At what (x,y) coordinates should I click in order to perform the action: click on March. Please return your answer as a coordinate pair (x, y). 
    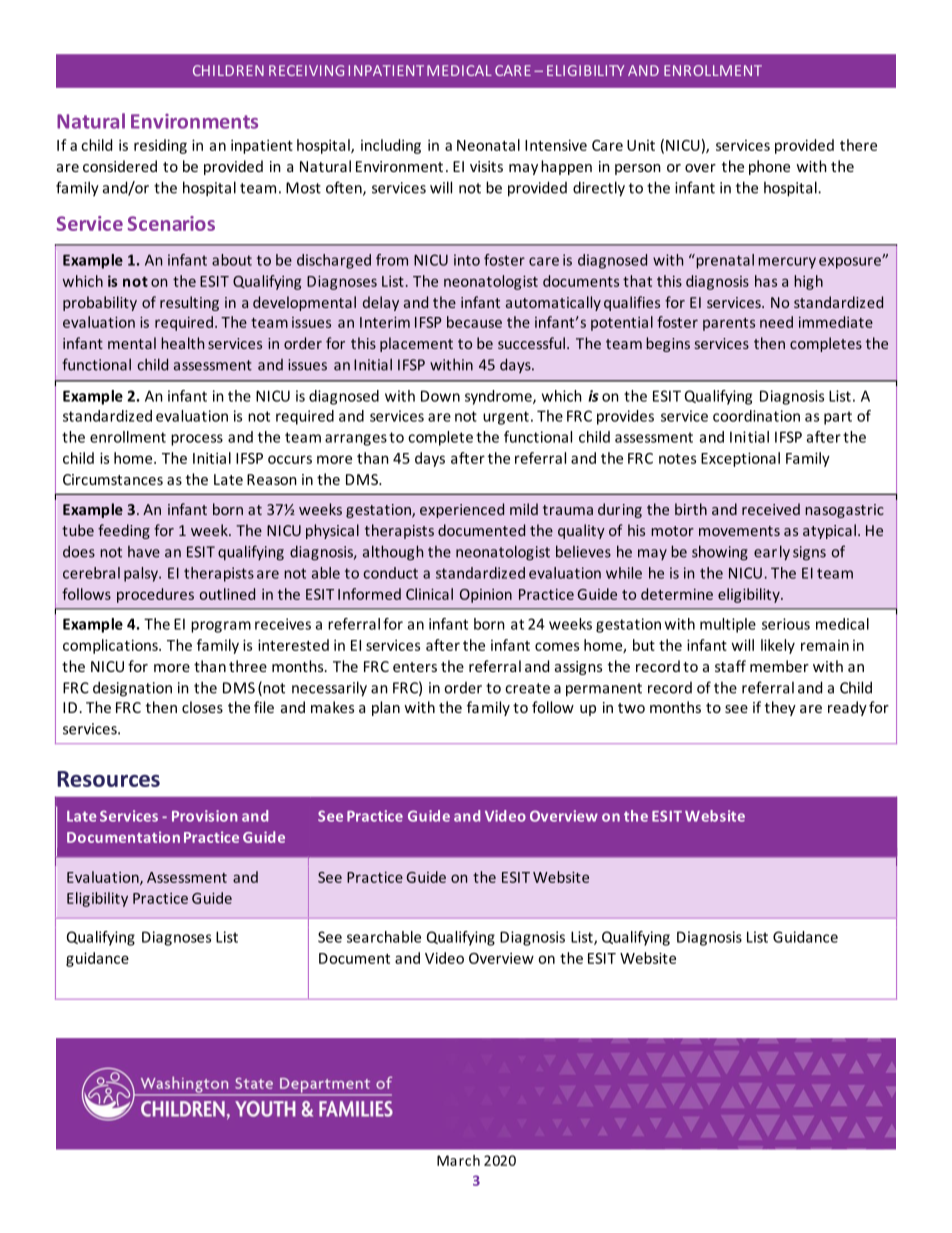
    Looking at the image, I should click on (458, 1160).
